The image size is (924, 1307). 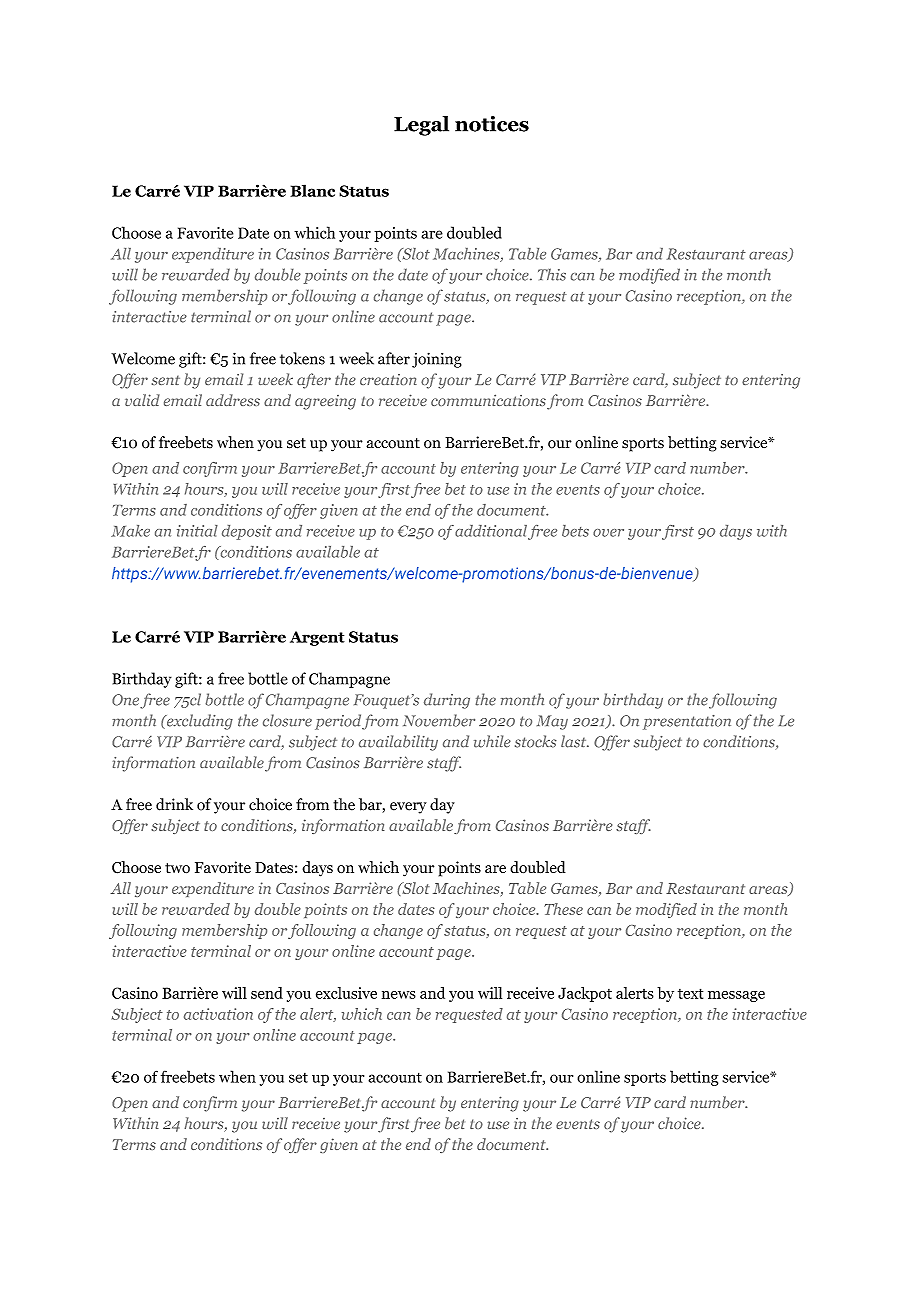 I want to click on over, so click(x=608, y=533).
